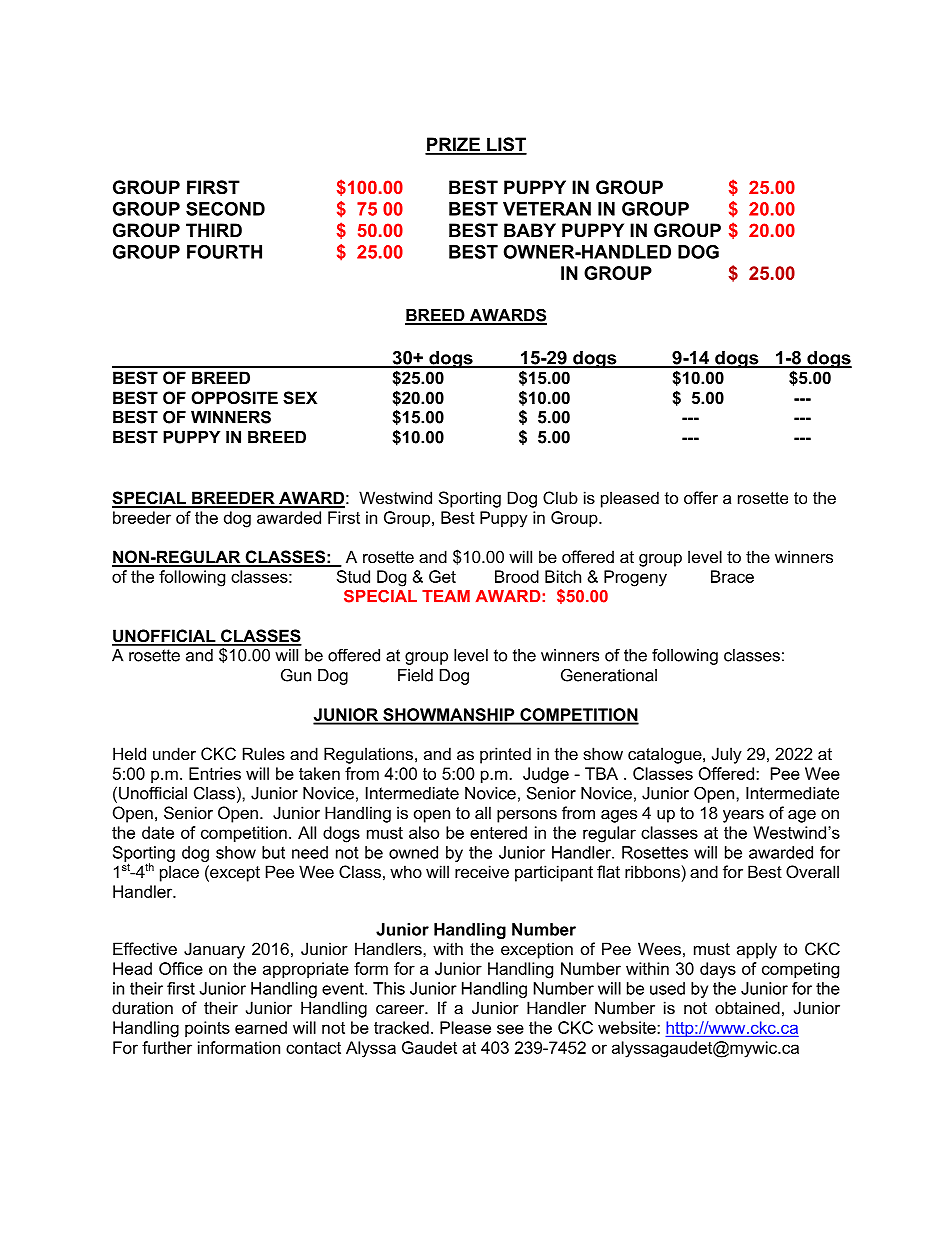  I want to click on OPPOSITE, so click(234, 398).
